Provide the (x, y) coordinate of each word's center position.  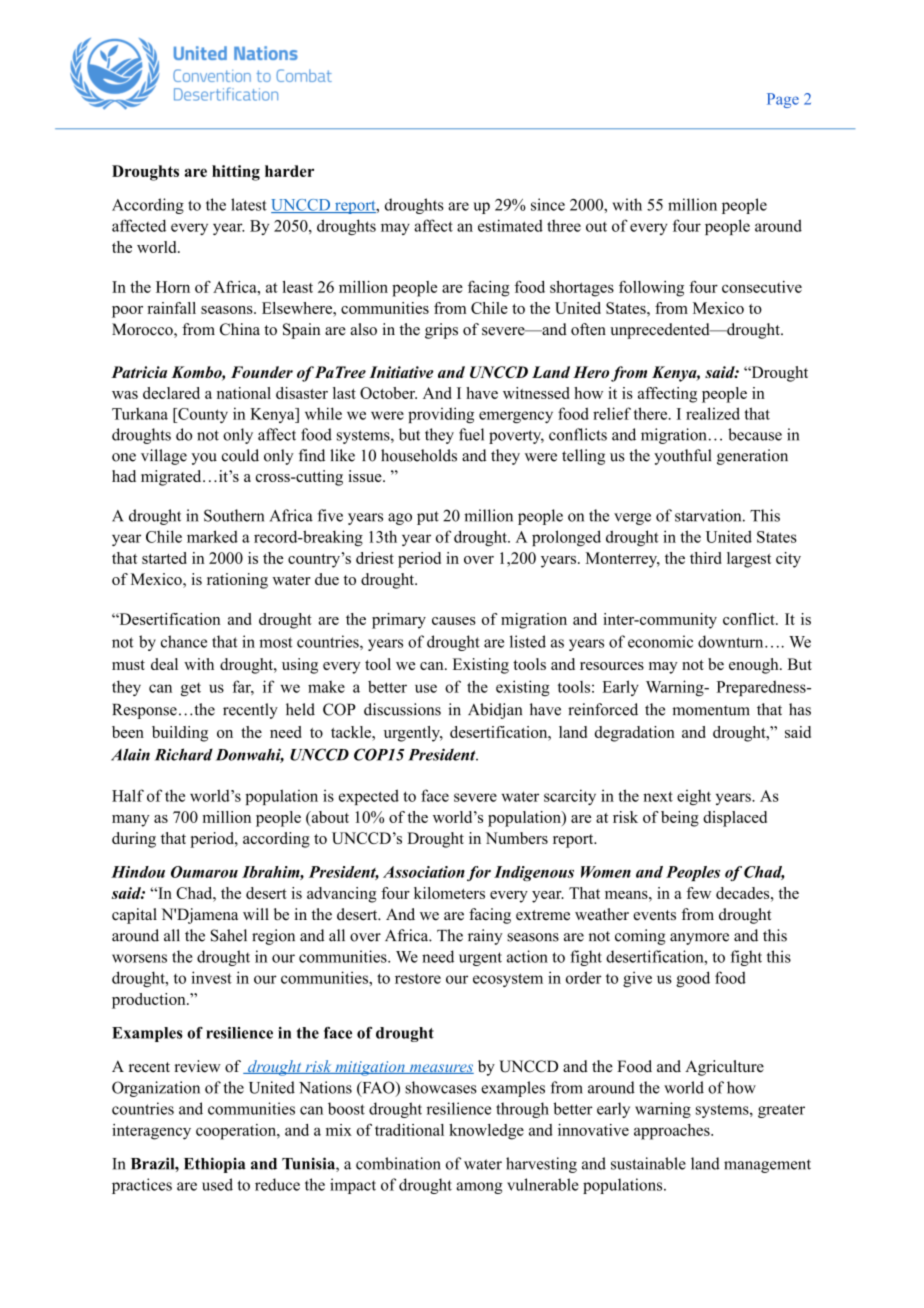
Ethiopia (215, 1165)
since (548, 204)
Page (783, 100)
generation (752, 457)
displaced (735, 819)
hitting (236, 173)
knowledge (486, 1132)
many (131, 821)
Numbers (516, 838)
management (767, 1166)
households (419, 455)
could (240, 455)
